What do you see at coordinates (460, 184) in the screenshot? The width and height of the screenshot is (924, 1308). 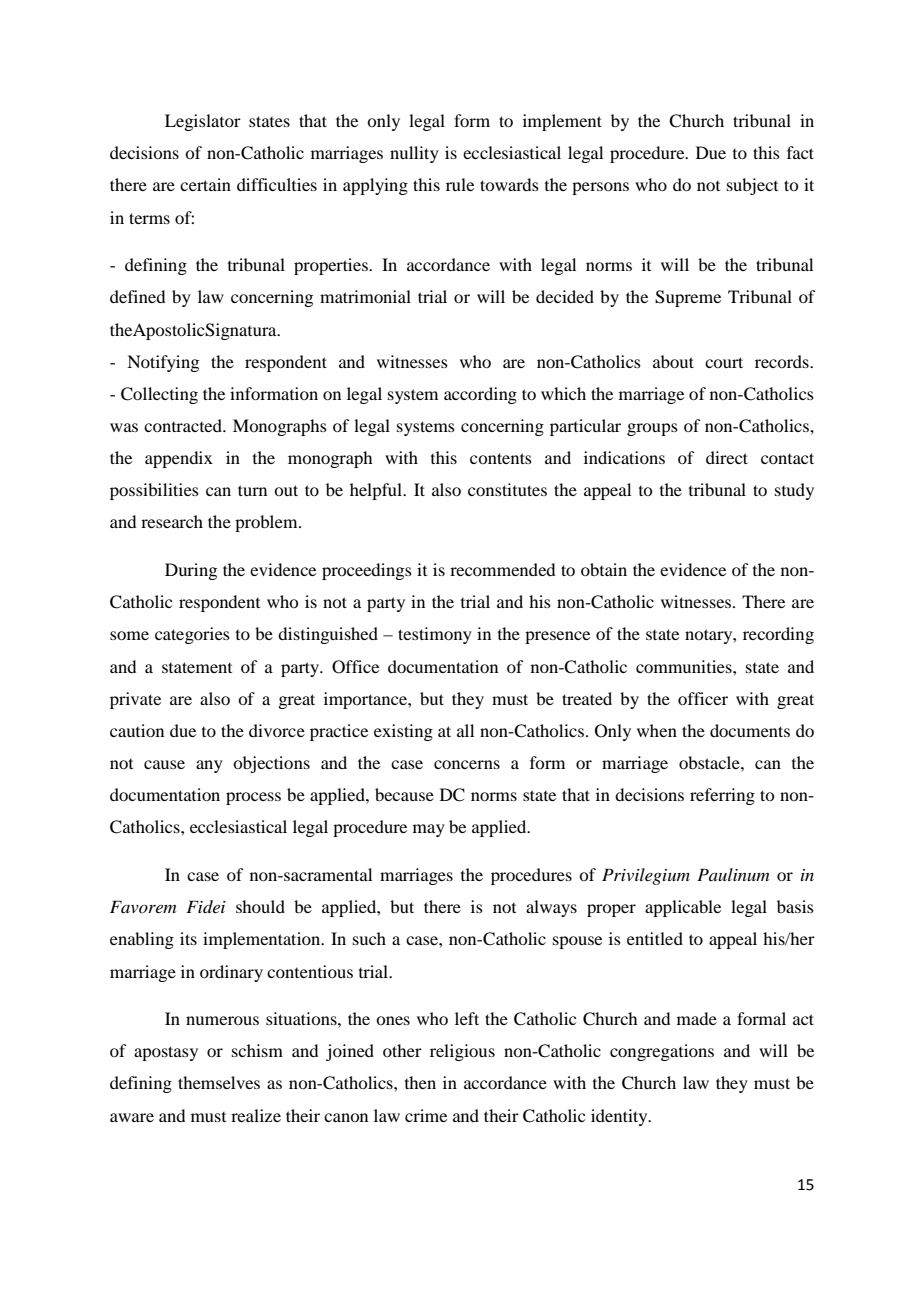 I see `rule` at bounding box center [460, 184].
